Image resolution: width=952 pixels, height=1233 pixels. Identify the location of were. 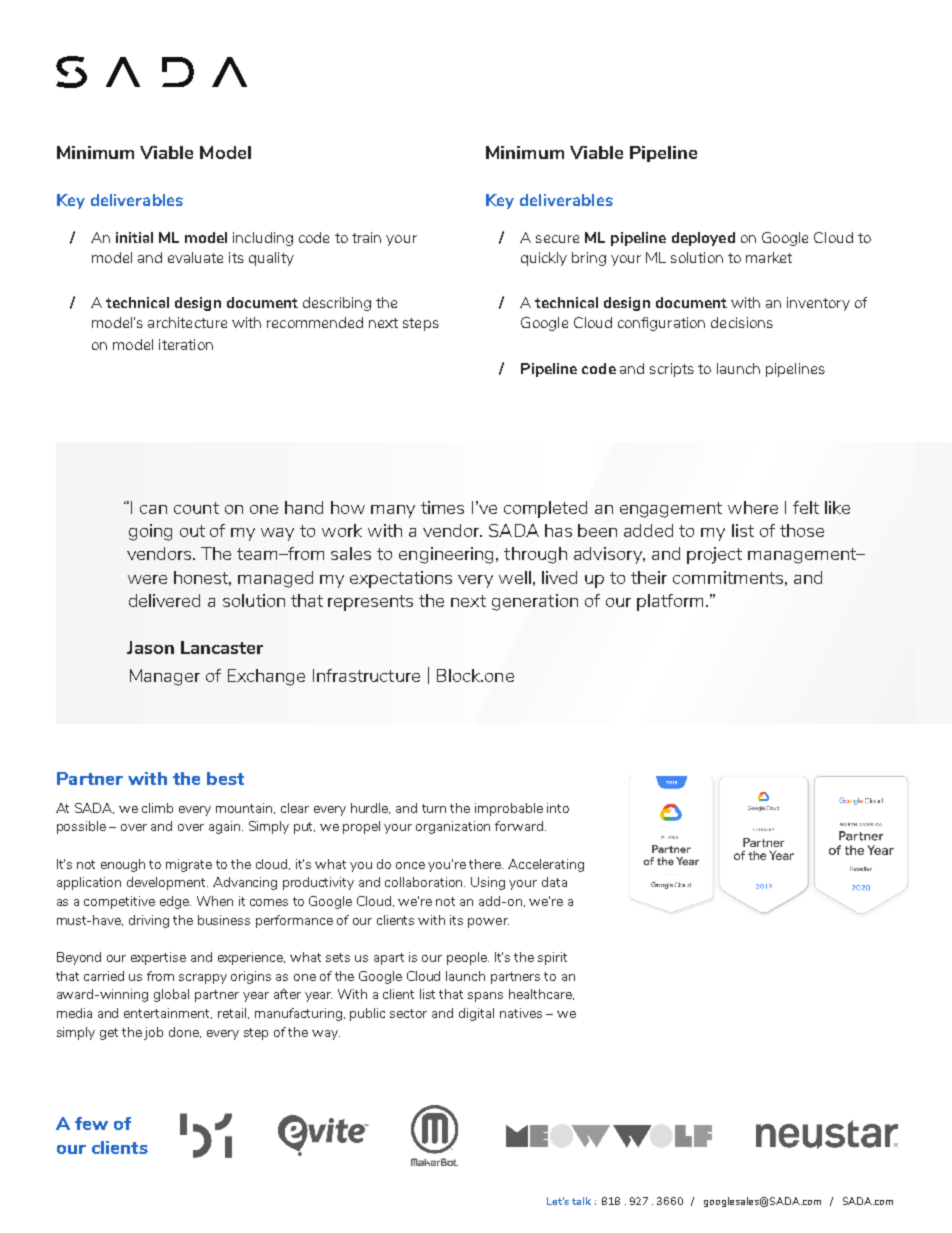
(147, 579).
